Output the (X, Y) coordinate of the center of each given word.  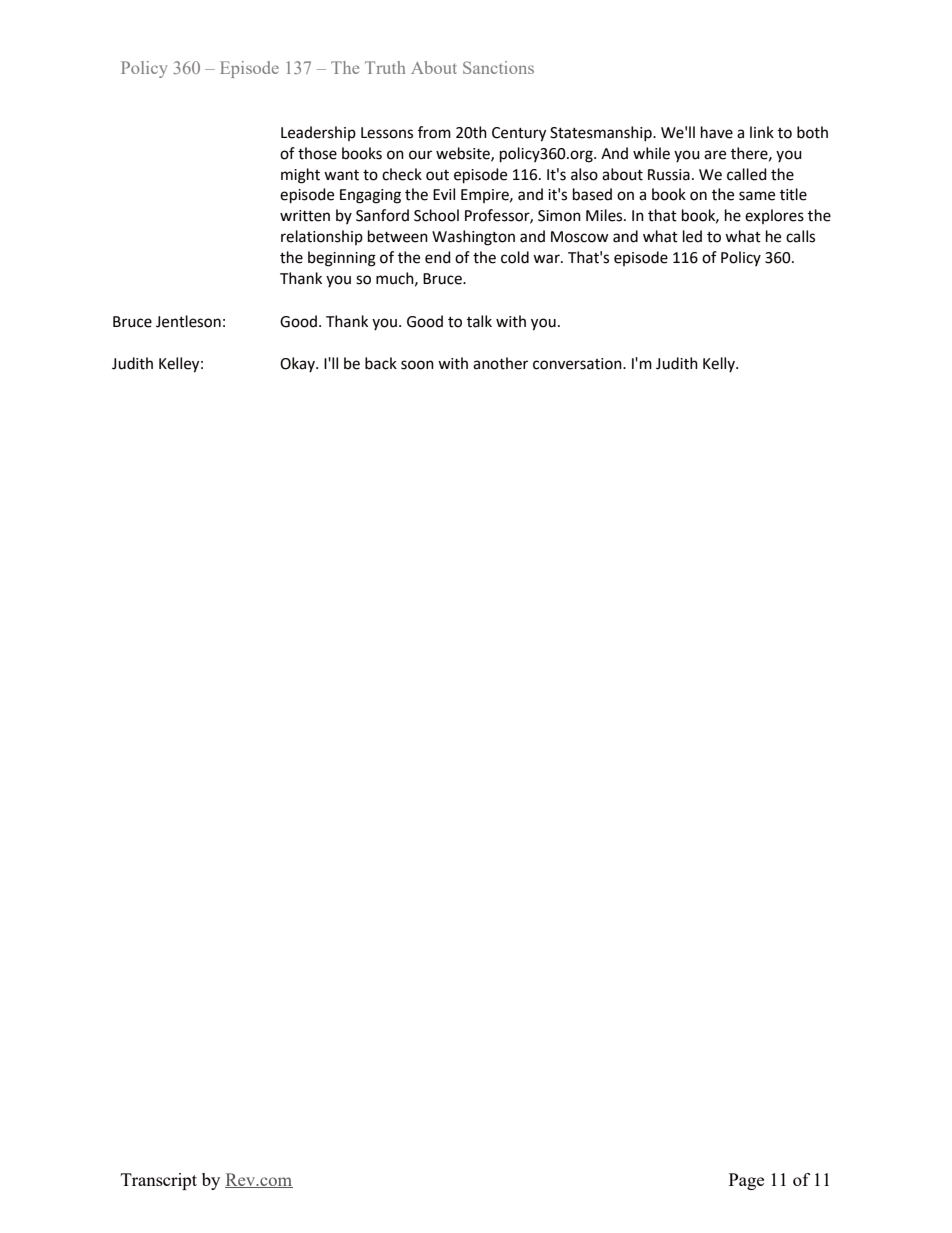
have (717, 132)
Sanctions (498, 67)
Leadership (318, 133)
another (500, 363)
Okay (298, 364)
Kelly (720, 364)
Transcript (159, 1181)
